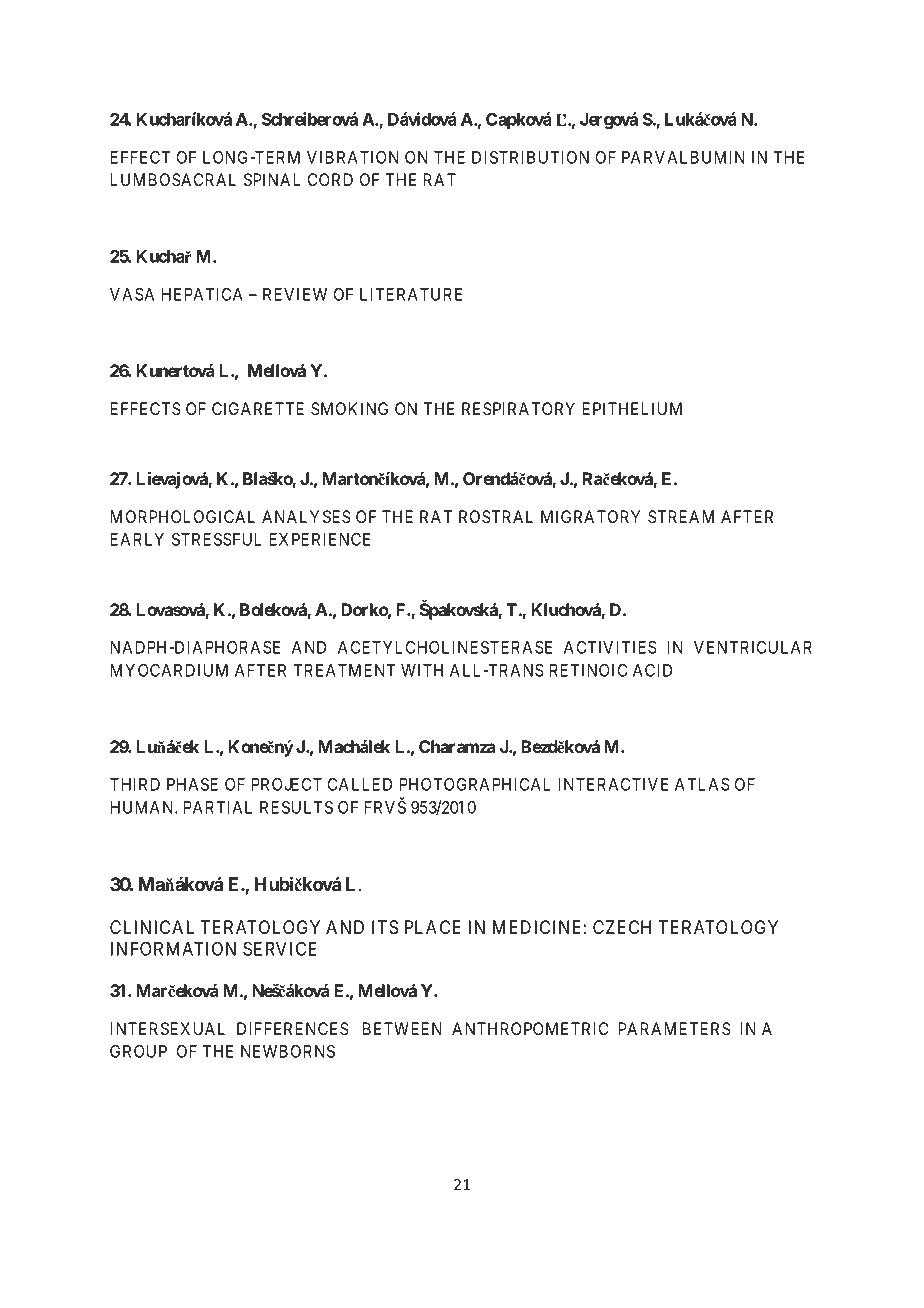  Describe the element at coordinates (530, 157) in the screenshot. I see `DISTRIBUTION` at that location.
